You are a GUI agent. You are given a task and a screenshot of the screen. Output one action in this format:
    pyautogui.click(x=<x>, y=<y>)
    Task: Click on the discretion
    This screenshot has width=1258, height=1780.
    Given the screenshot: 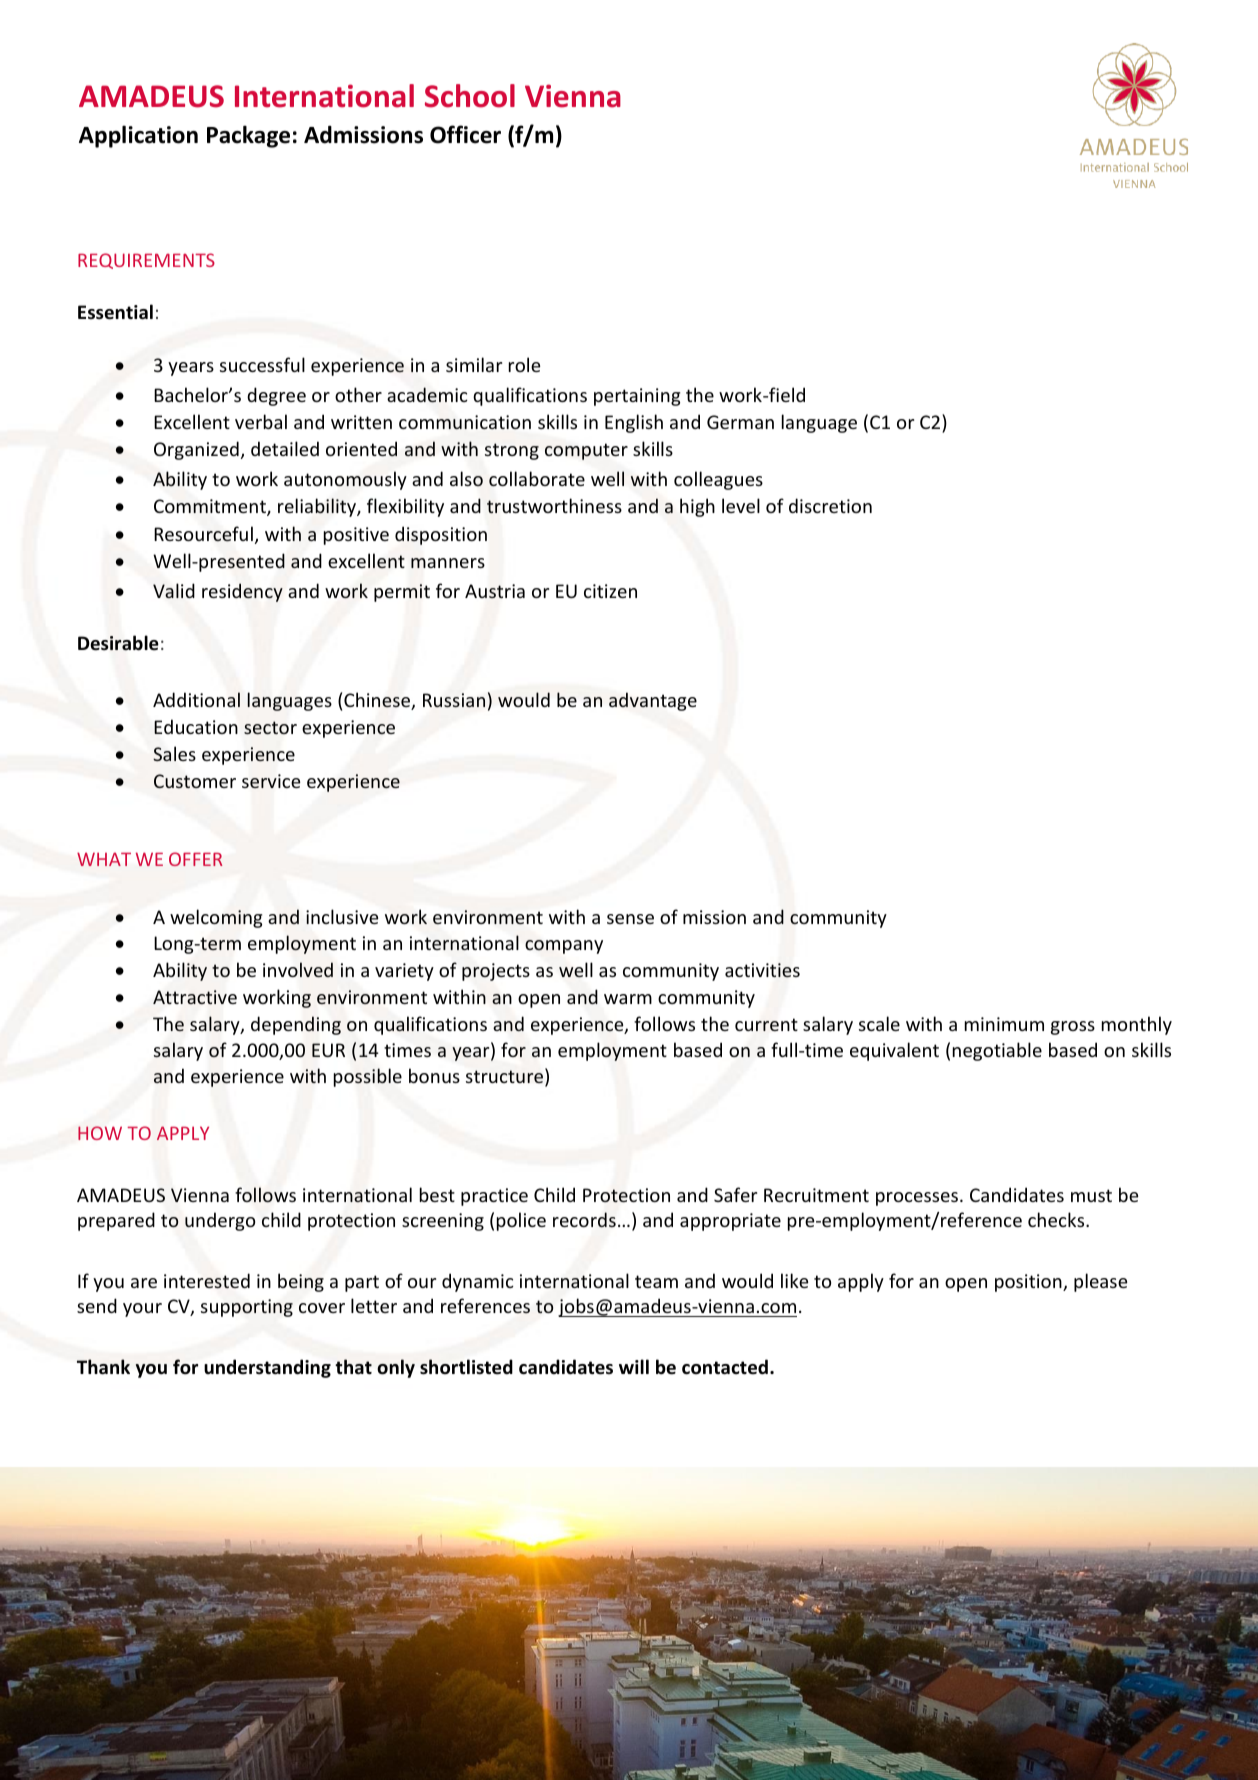 What is the action you would take?
    pyautogui.click(x=830, y=505)
